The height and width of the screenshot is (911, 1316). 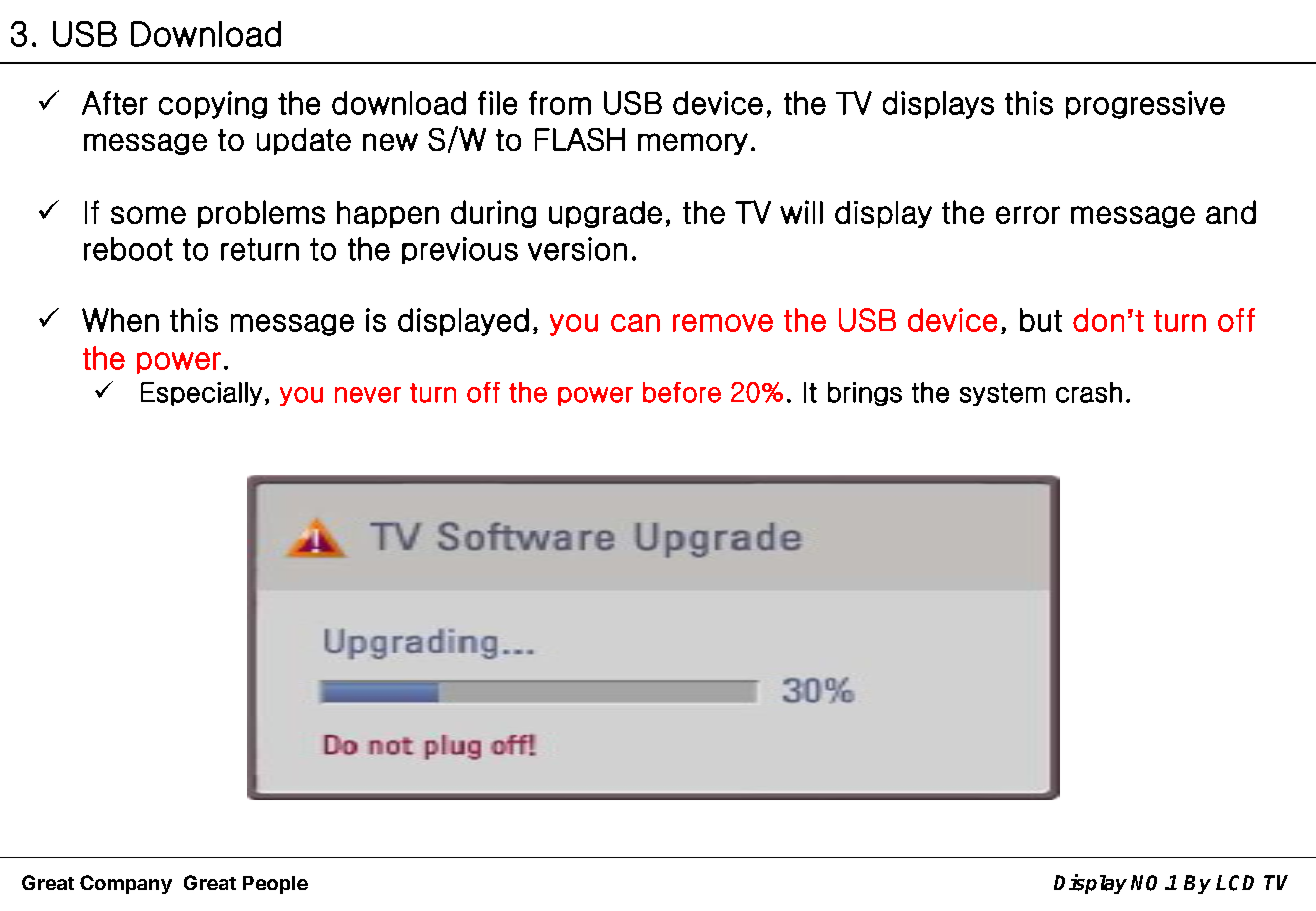 I want to click on Company, so click(x=126, y=884).
